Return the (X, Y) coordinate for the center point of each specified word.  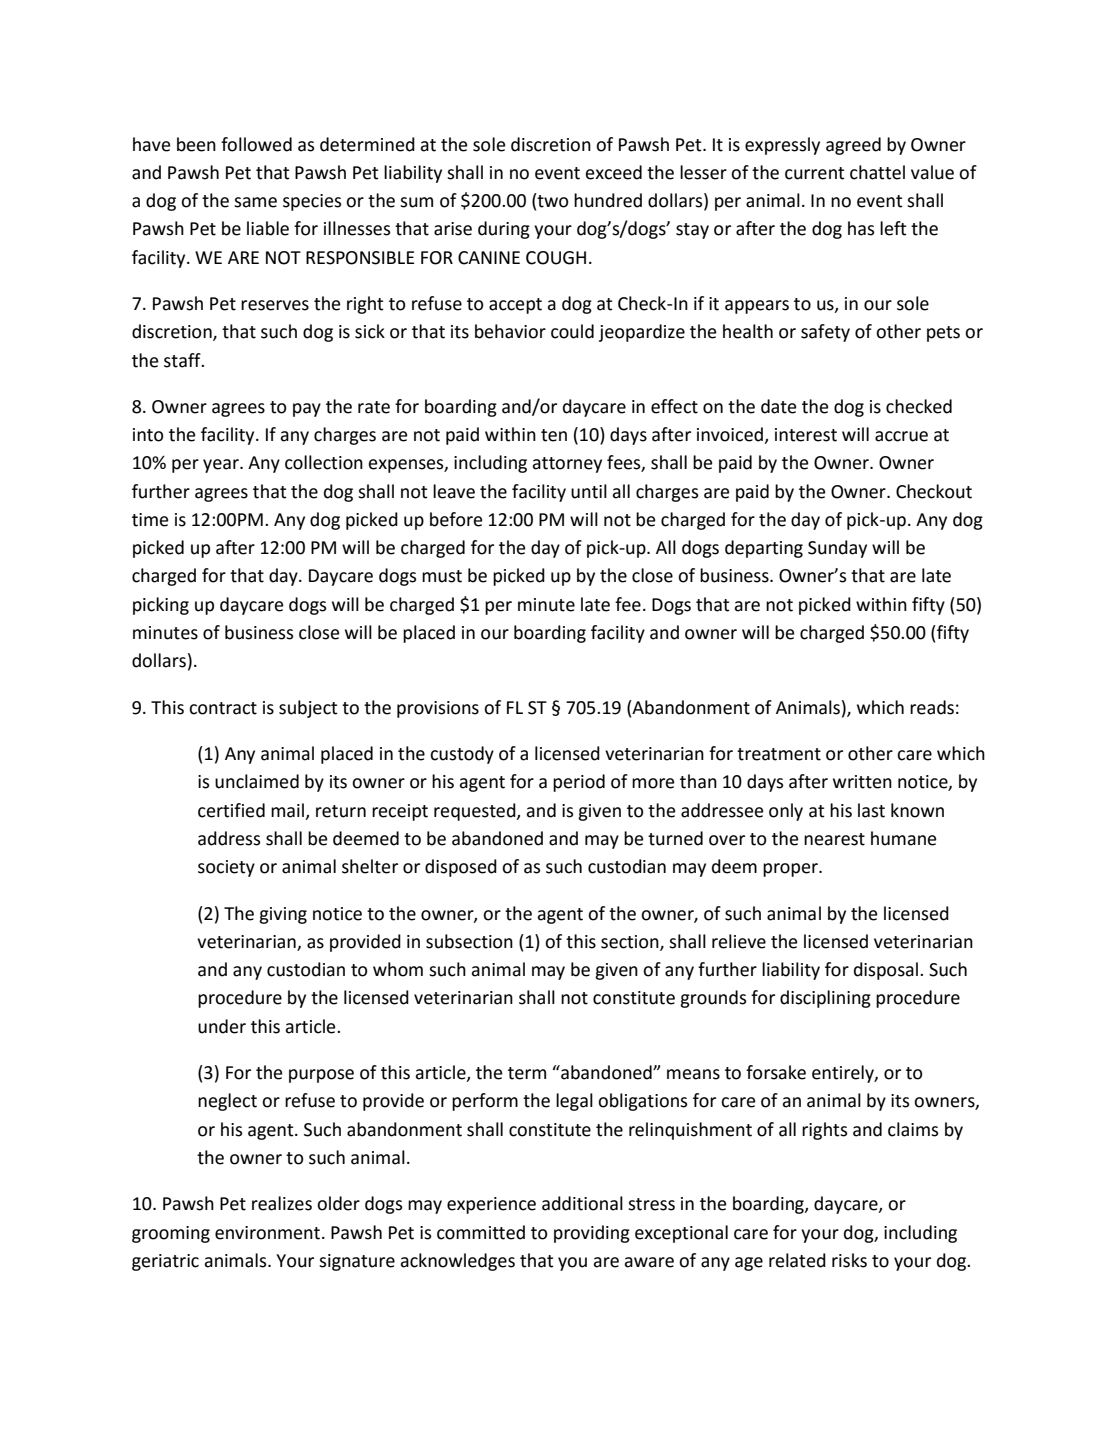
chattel (877, 172)
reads (932, 707)
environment (269, 1233)
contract (223, 708)
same (255, 202)
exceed (614, 172)
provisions (438, 709)
